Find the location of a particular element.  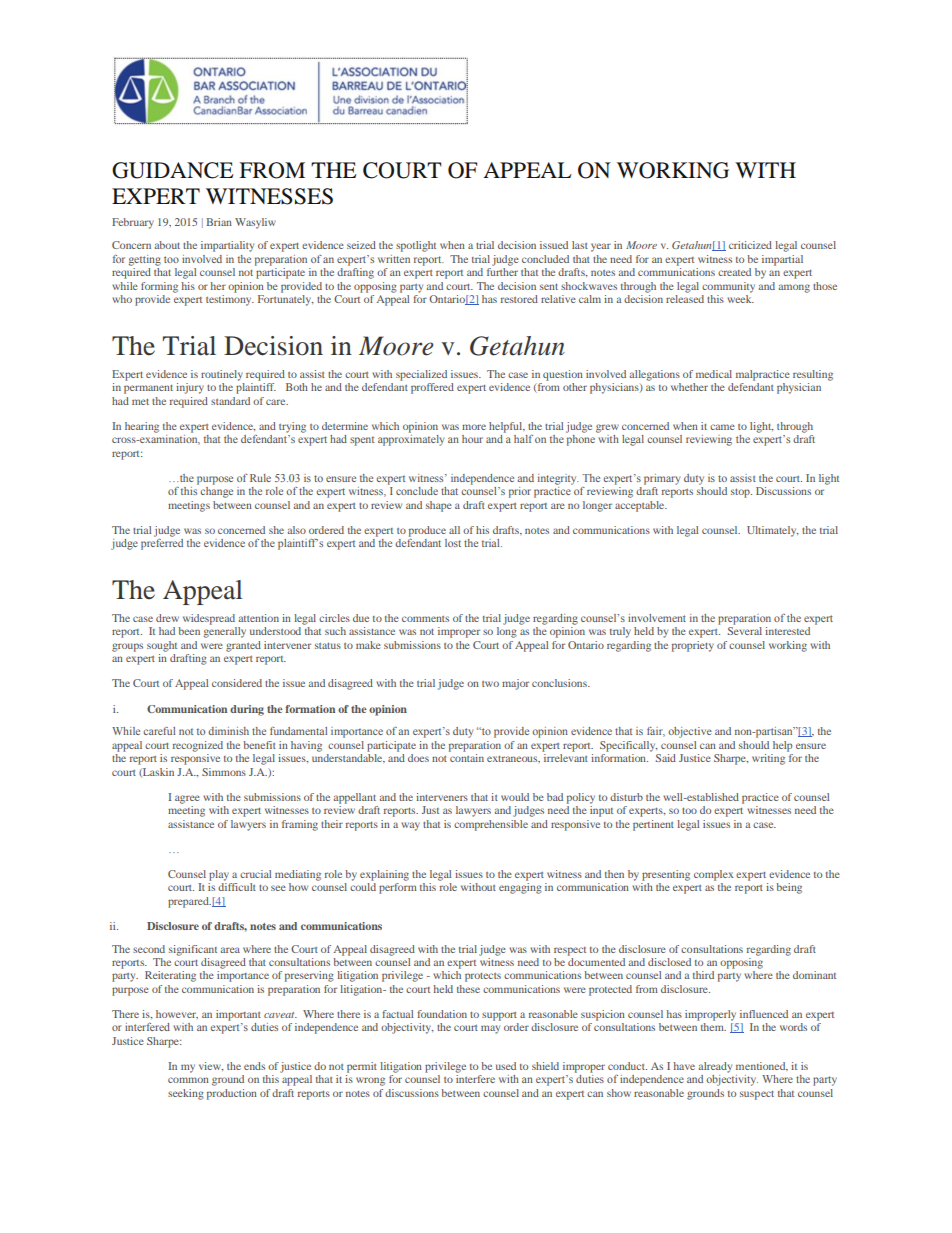

Brian is located at coordinates (219, 222).
